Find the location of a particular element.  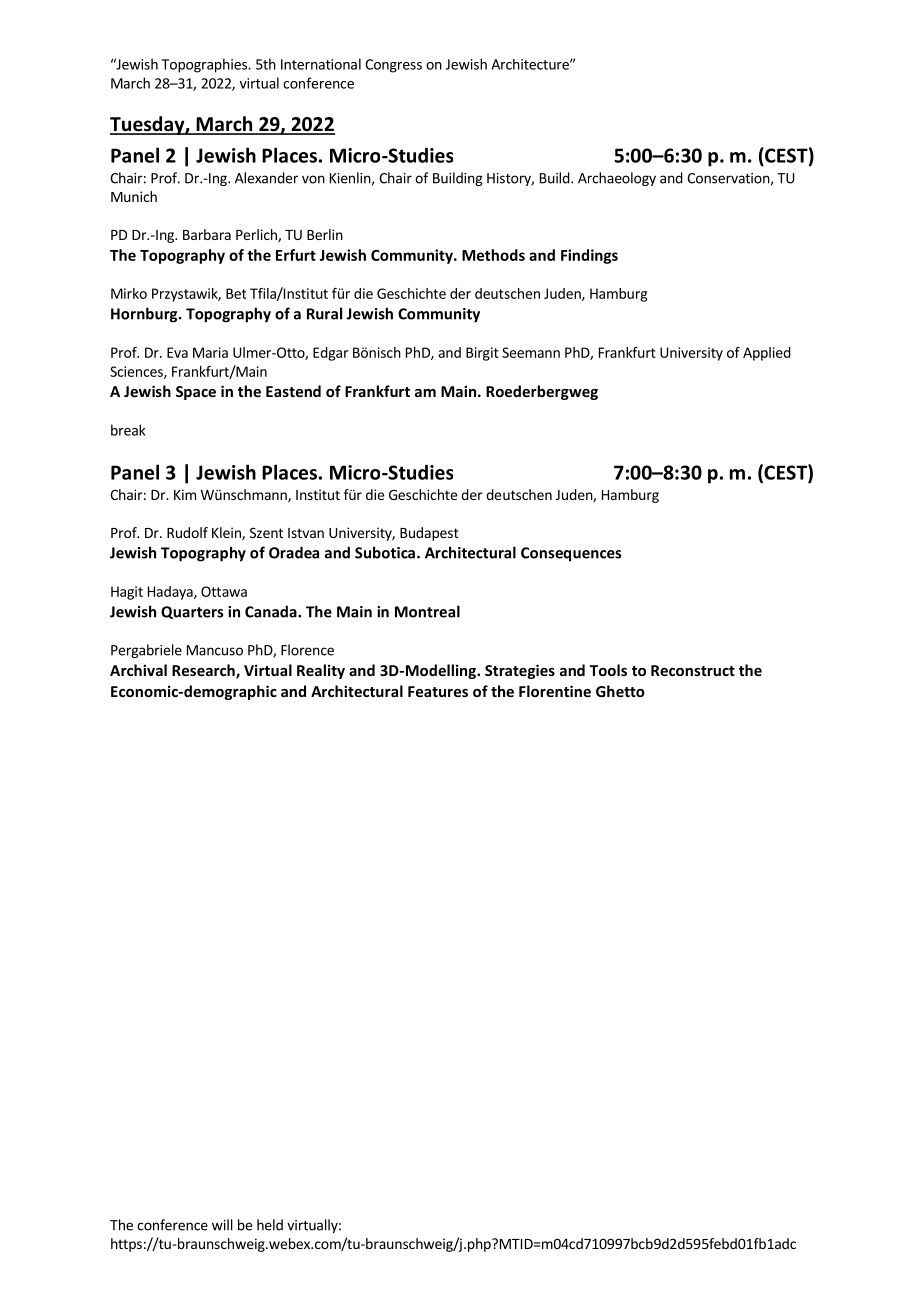

Congress is located at coordinates (393, 66).
